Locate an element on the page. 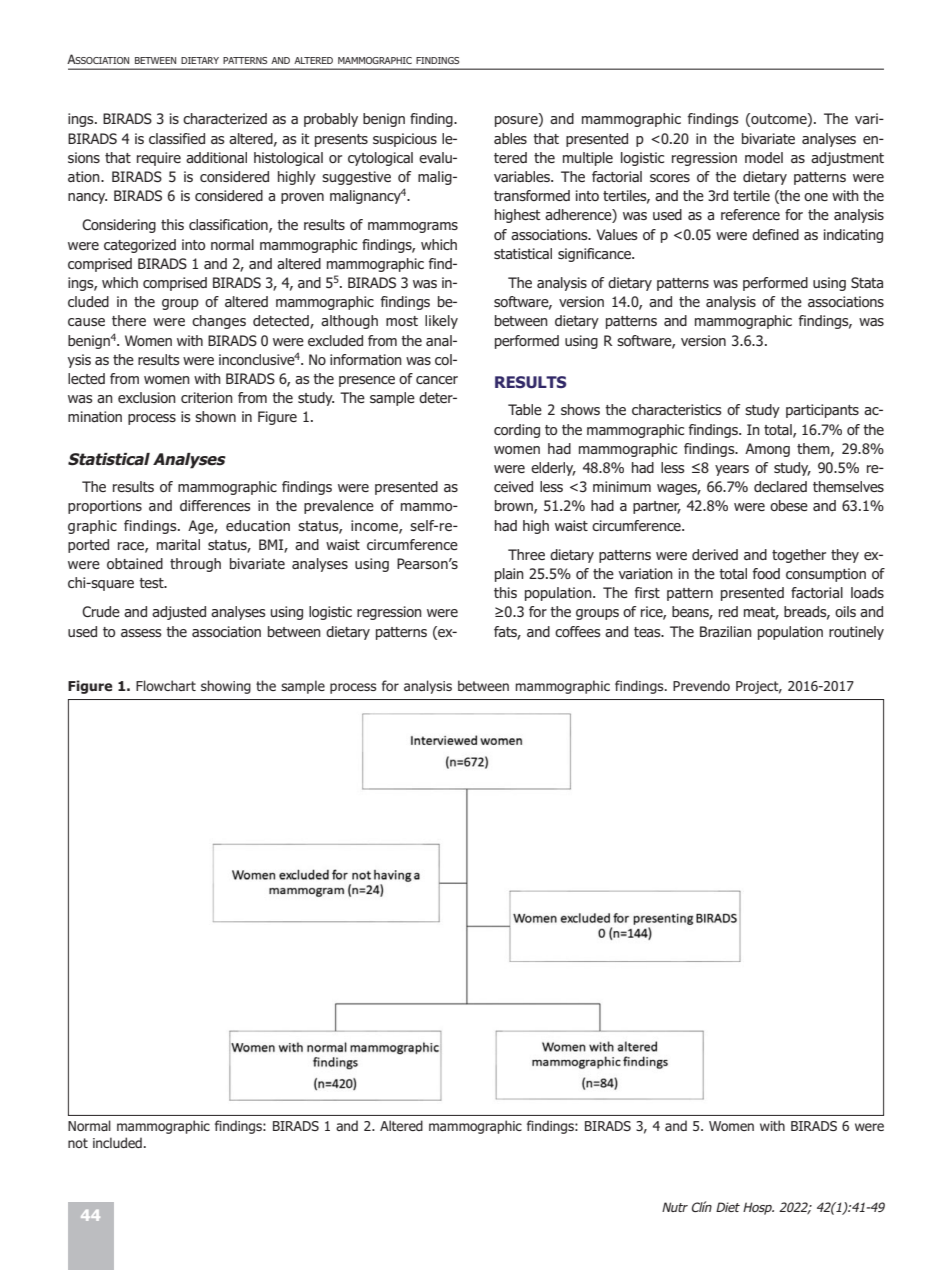 This image has width=952, height=1270. suspicious is located at coordinates (405, 140).
